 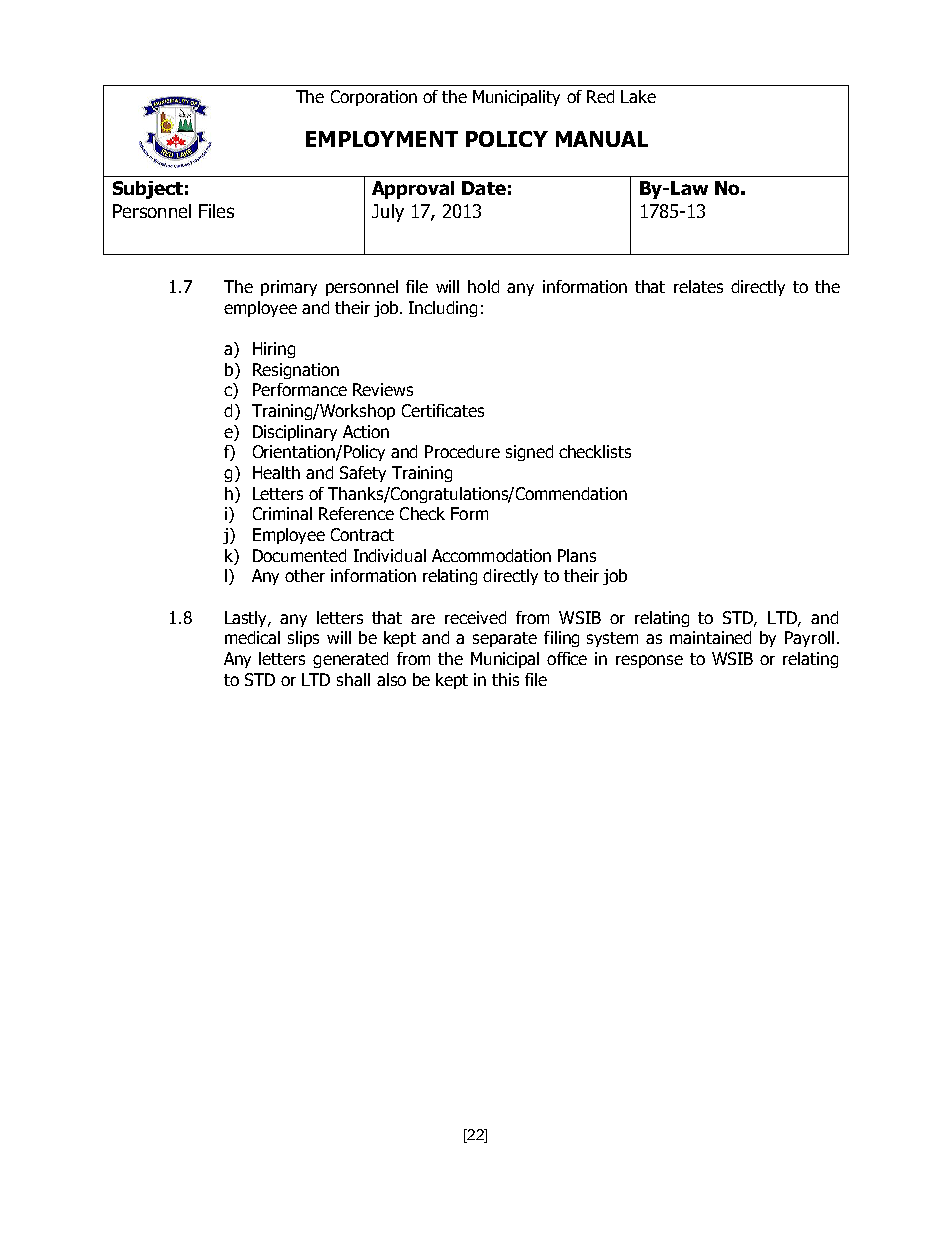 What do you see at coordinates (374, 98) in the page?
I see `Corporation` at bounding box center [374, 98].
